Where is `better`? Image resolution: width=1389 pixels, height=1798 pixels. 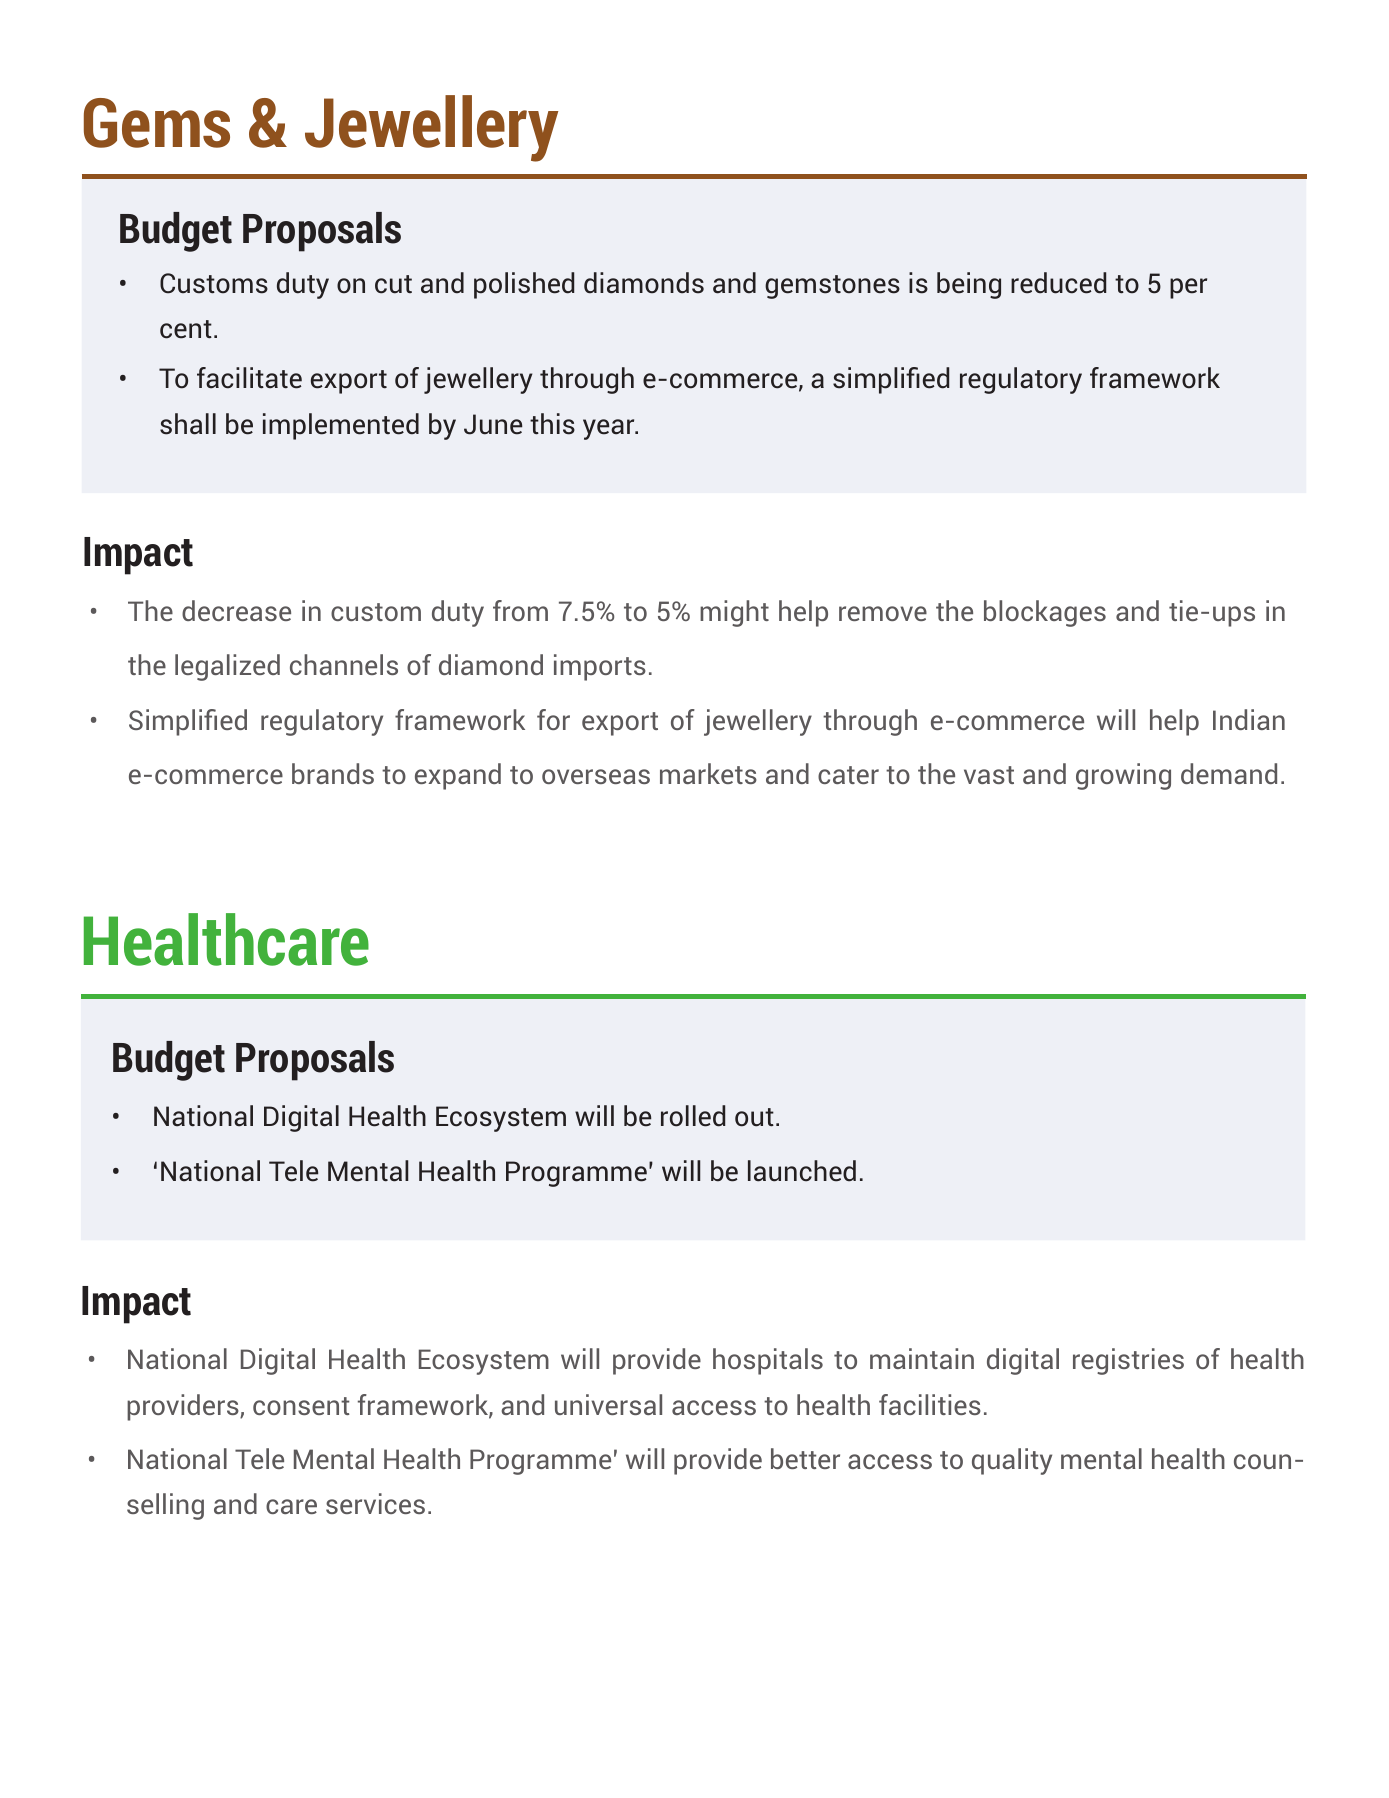 better is located at coordinates (805, 1458).
